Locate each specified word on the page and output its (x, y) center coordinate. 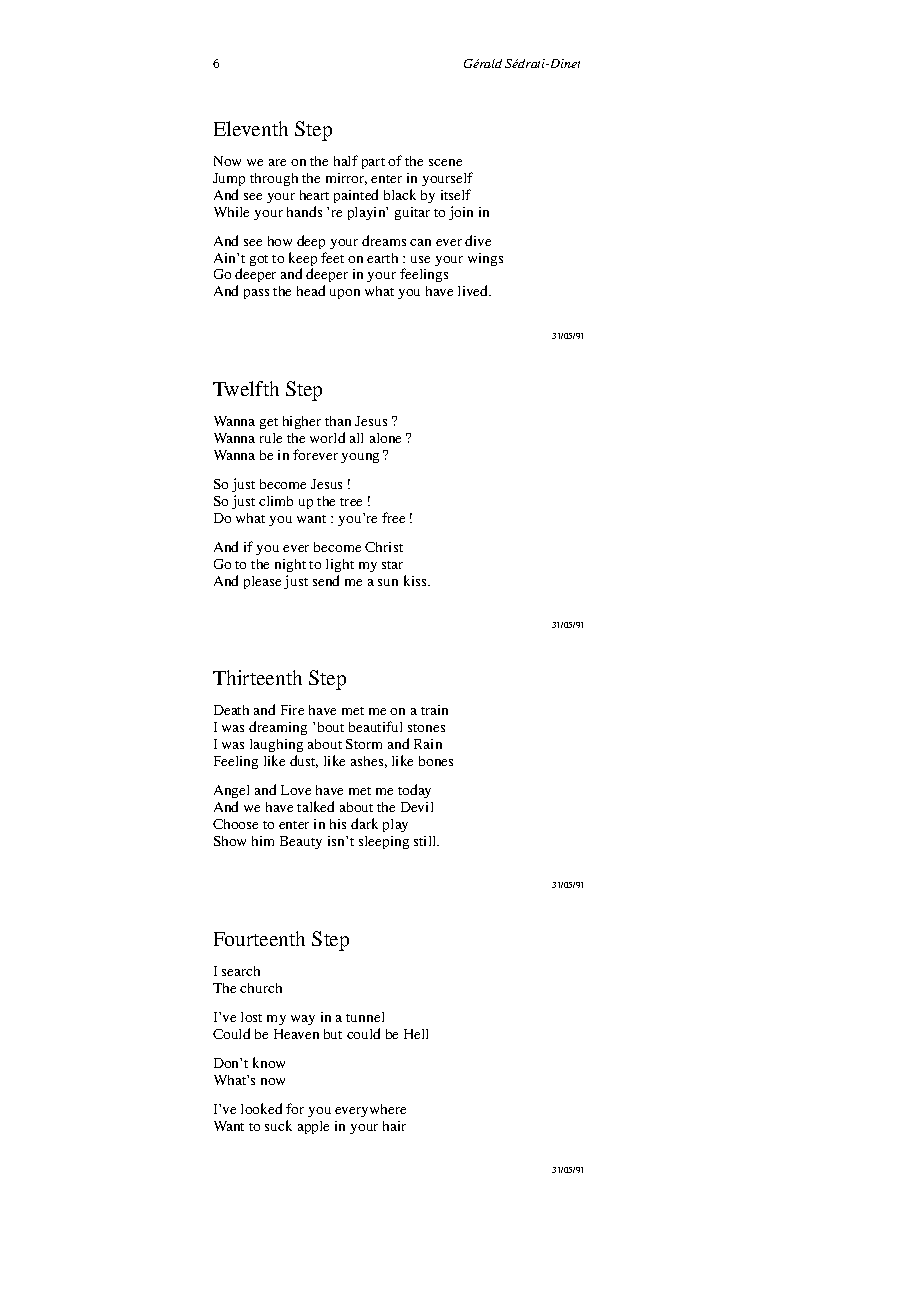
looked (261, 1108)
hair (394, 1126)
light (340, 565)
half (346, 160)
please (262, 582)
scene (445, 162)
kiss (416, 580)
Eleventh (251, 128)
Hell (416, 1034)
